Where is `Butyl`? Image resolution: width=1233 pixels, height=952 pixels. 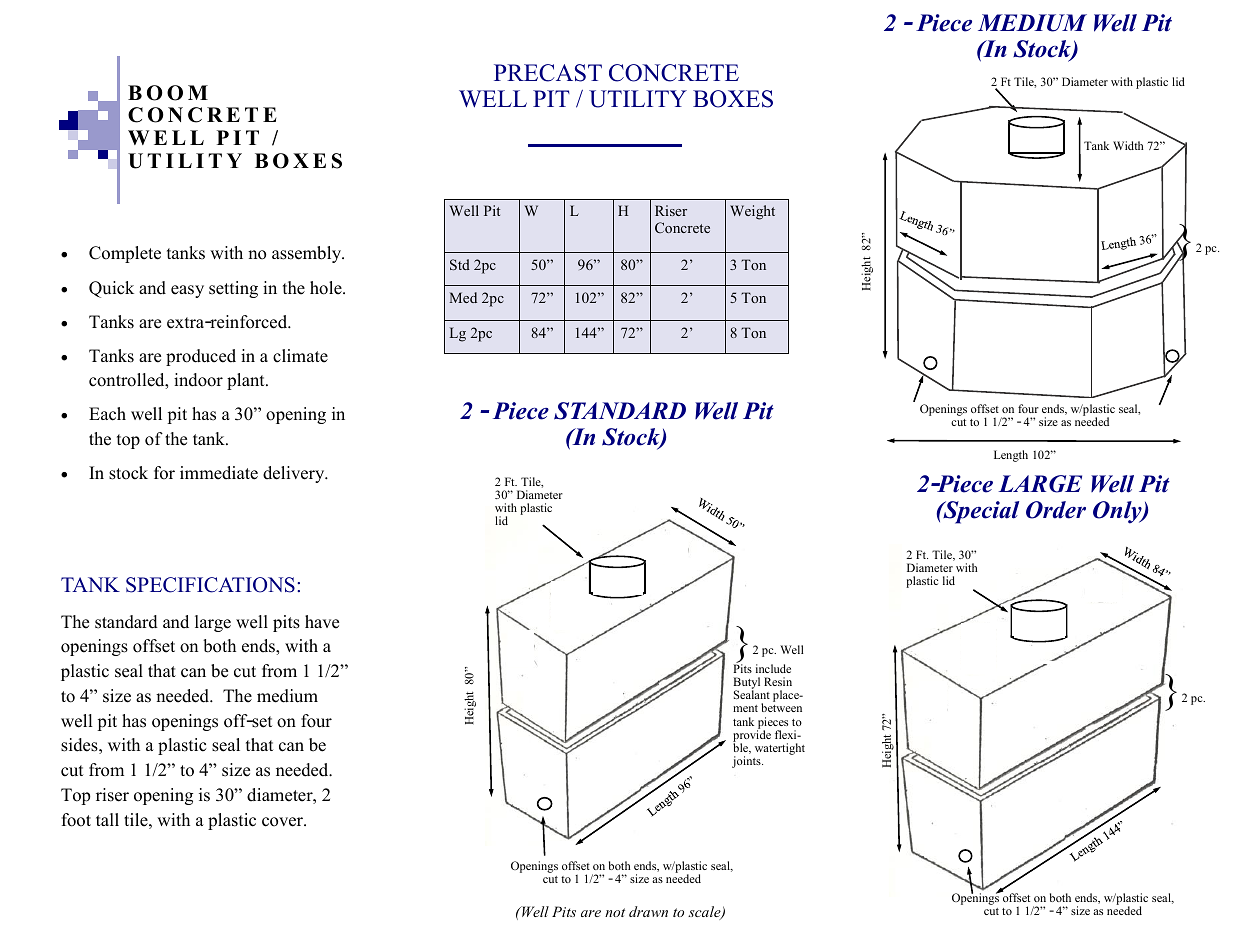 Butyl is located at coordinates (746, 684).
